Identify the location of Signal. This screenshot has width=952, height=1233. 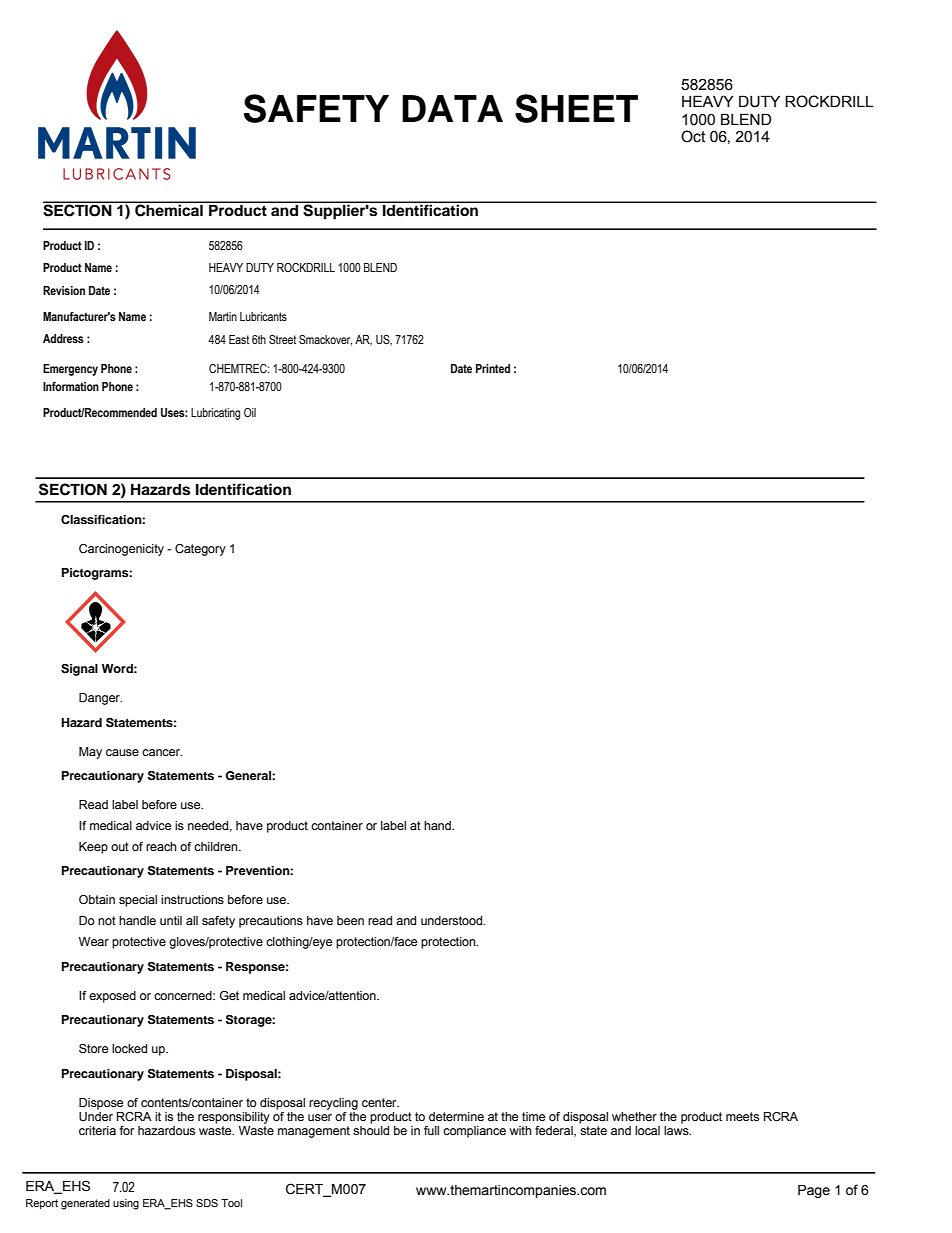
(79, 670).
